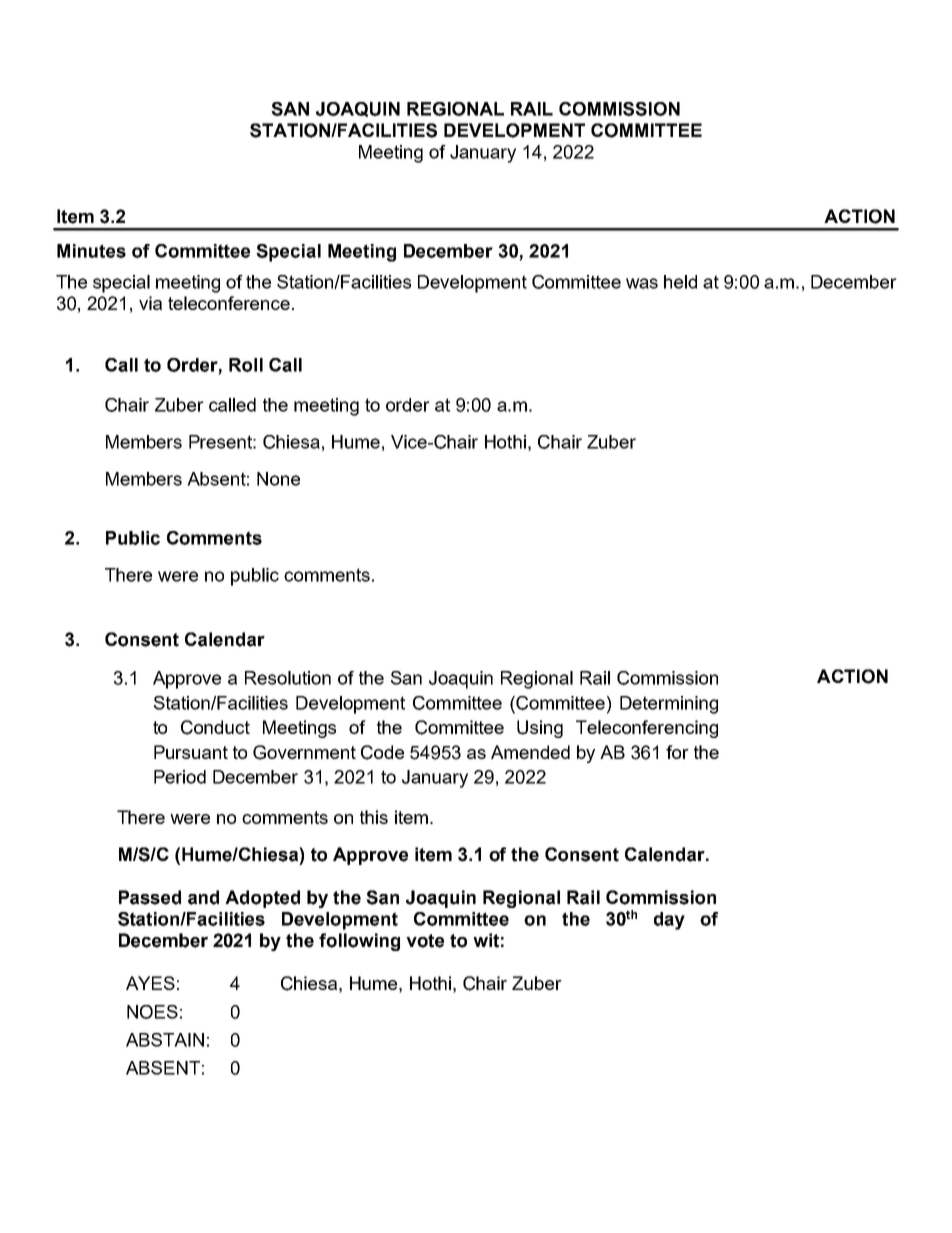 This screenshot has width=952, height=1233. I want to click on was, so click(642, 283).
